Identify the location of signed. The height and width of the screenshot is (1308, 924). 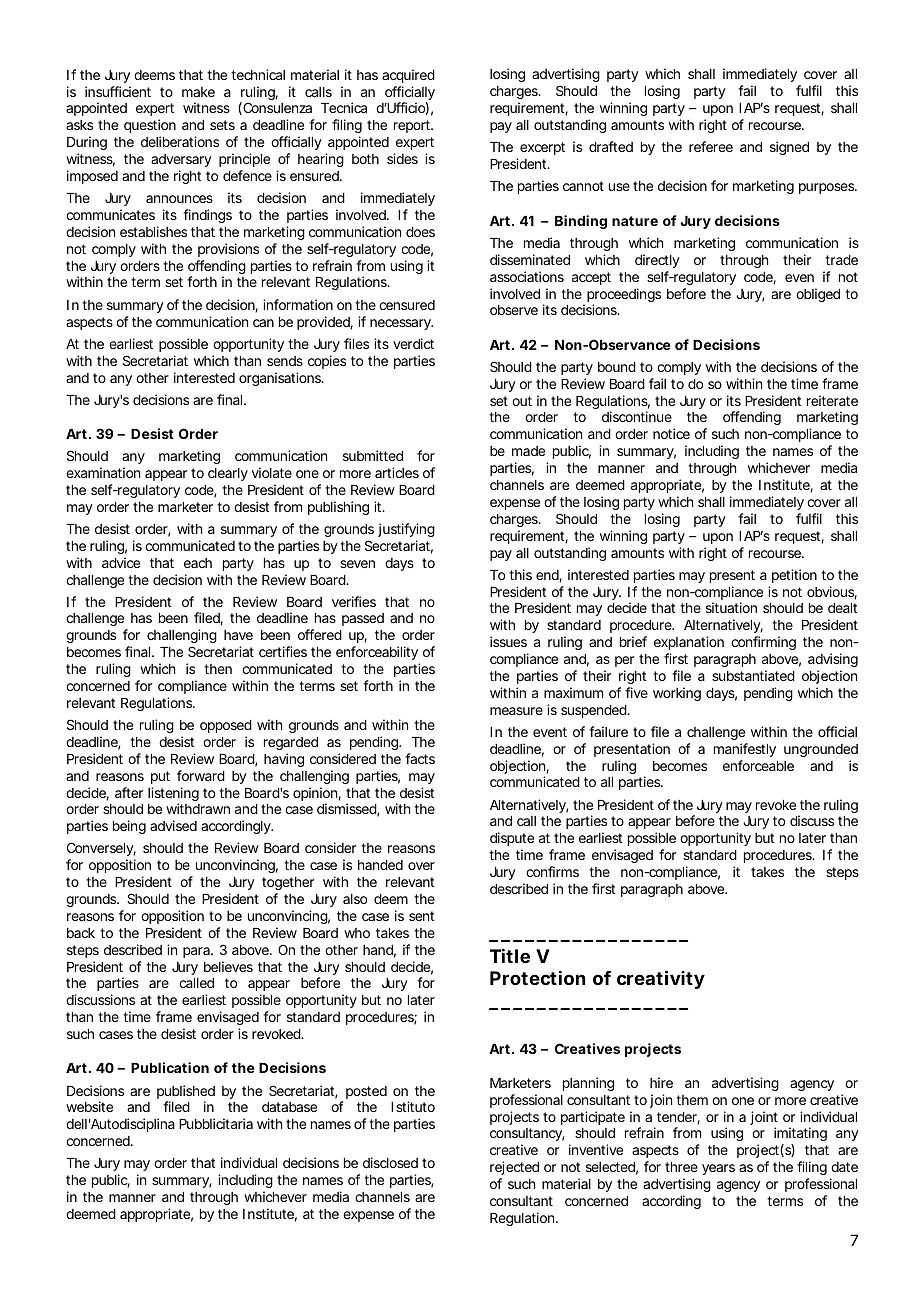
(789, 148).
